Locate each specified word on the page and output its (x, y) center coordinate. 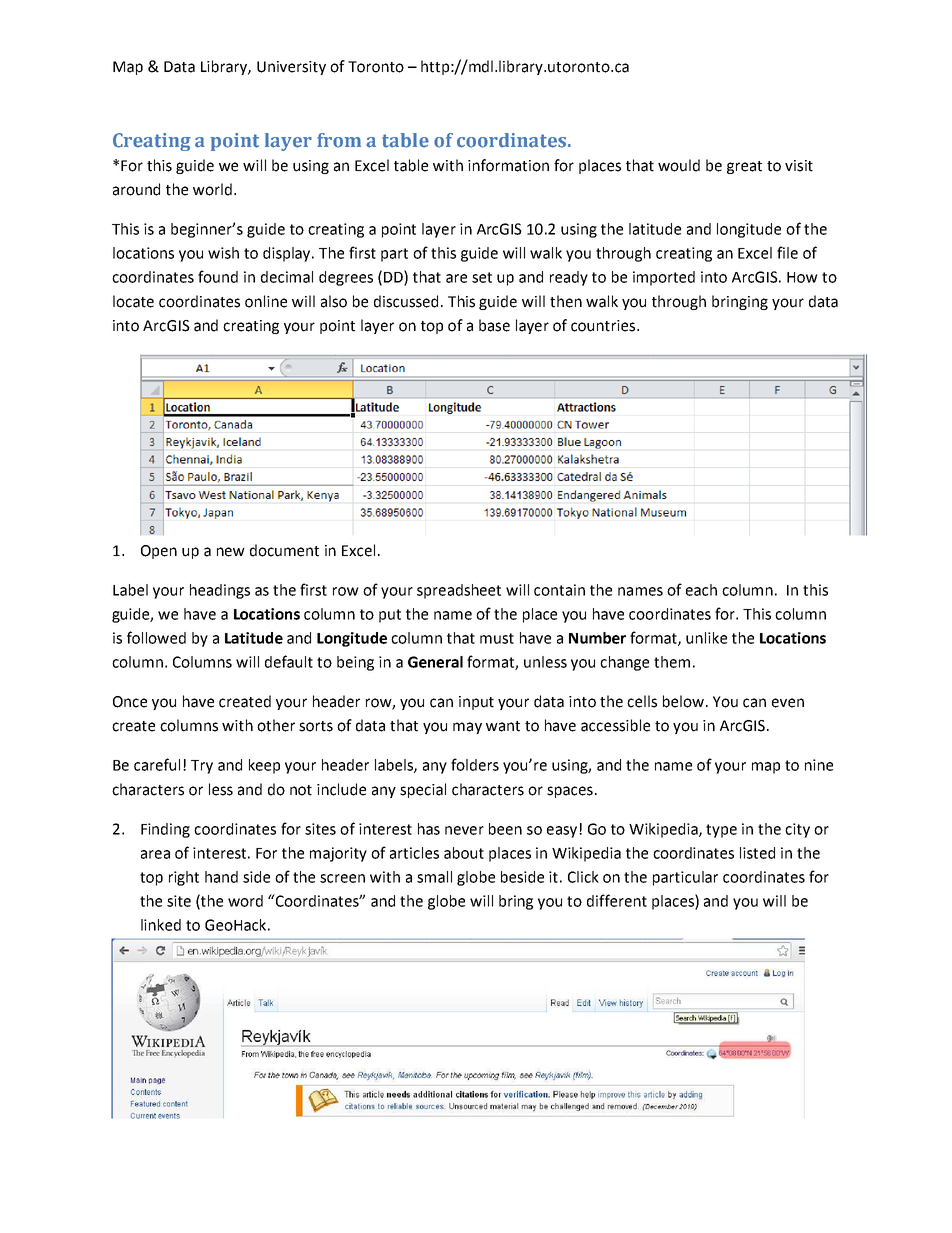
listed (757, 853)
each (701, 590)
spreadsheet (459, 591)
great (744, 167)
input (476, 703)
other (276, 725)
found (218, 276)
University (291, 68)
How (802, 277)
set (482, 277)
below (685, 701)
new (231, 552)
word (245, 901)
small (434, 877)
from (339, 140)
